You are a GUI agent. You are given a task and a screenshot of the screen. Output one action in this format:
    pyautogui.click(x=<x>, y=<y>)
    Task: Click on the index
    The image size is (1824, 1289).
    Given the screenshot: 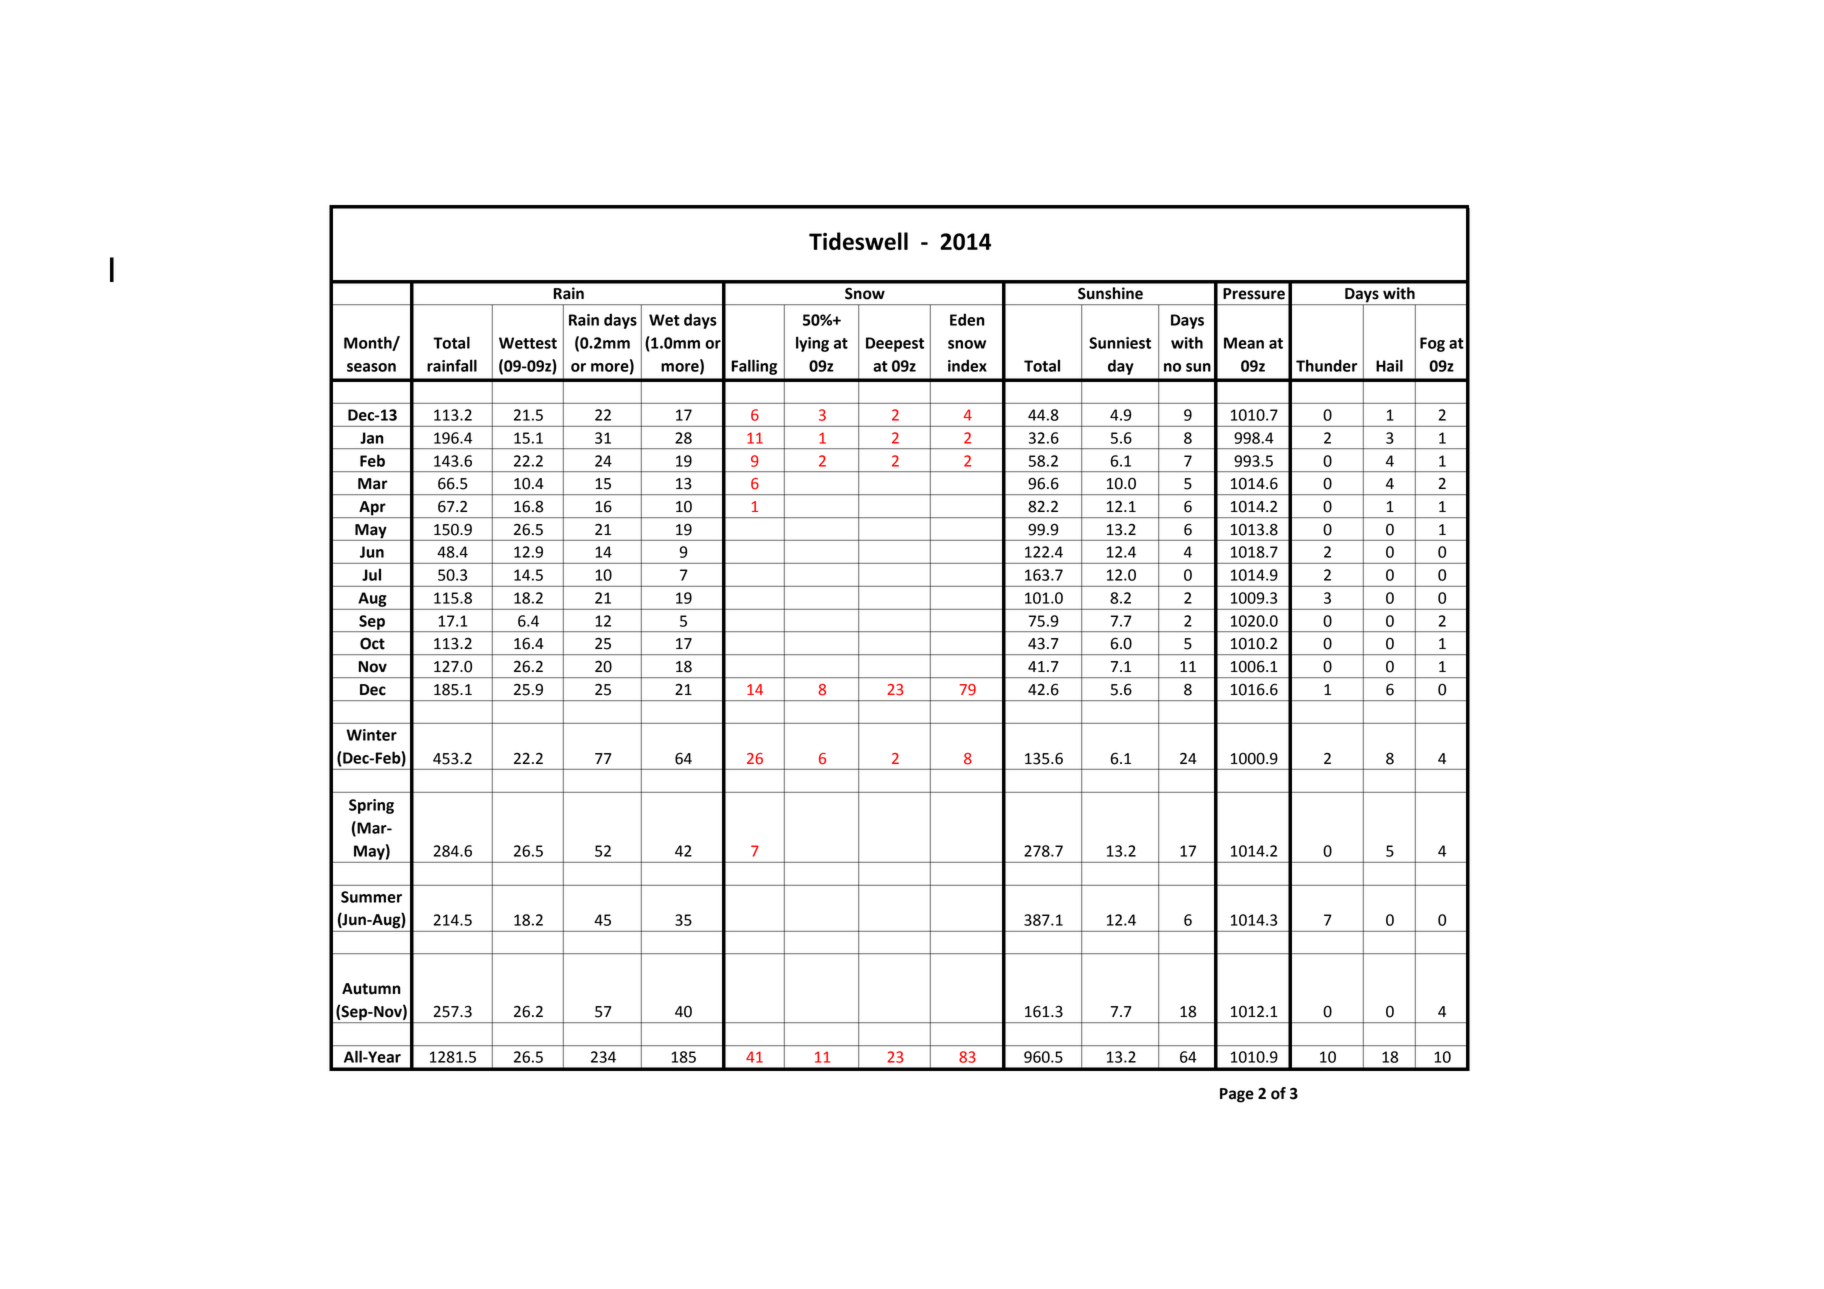 What is the action you would take?
    pyautogui.click(x=967, y=365)
